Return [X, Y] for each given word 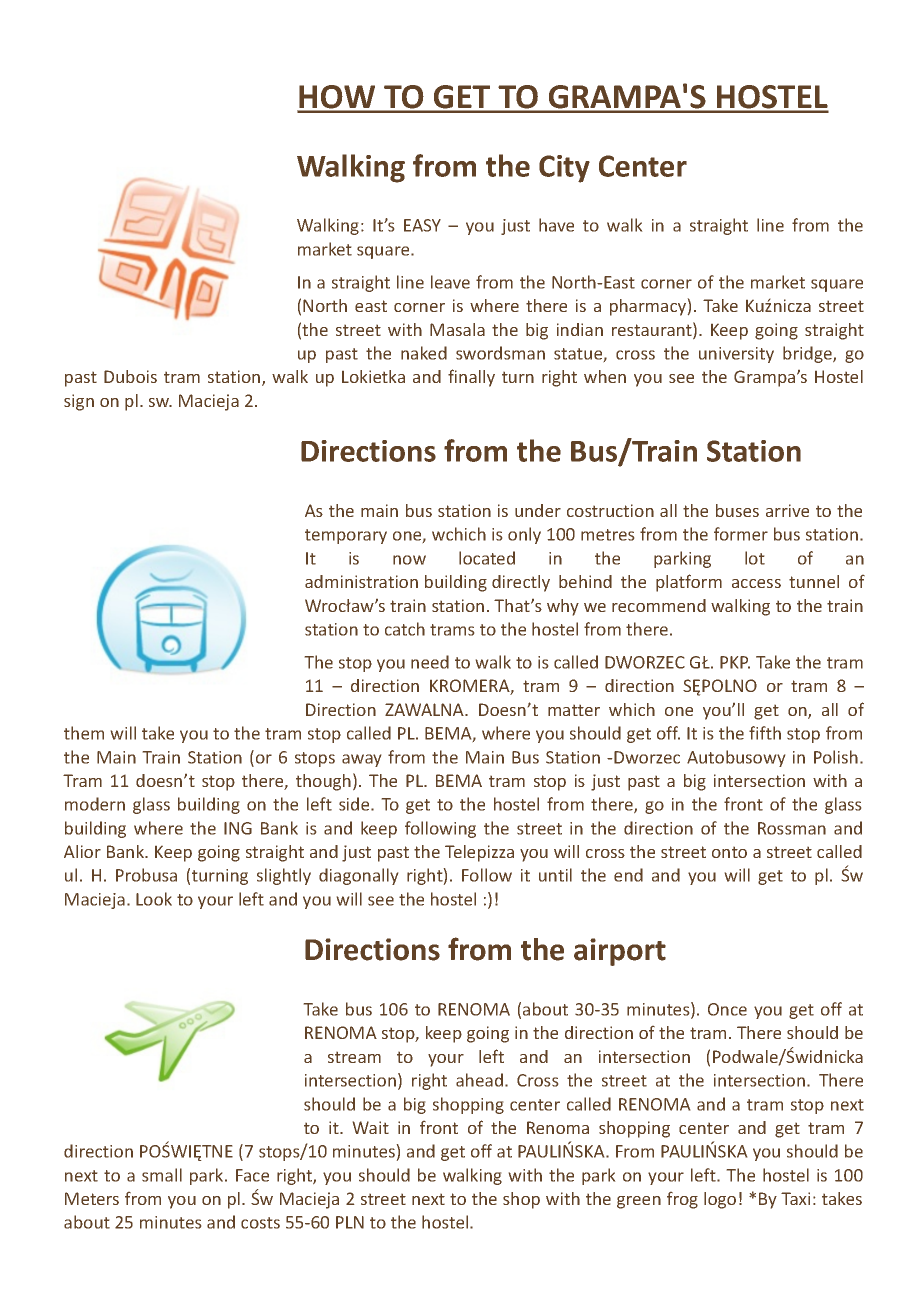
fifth [765, 733]
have [556, 225]
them [84, 733]
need [430, 662]
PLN [350, 1222]
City [564, 169]
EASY [422, 225]
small [162, 1175]
